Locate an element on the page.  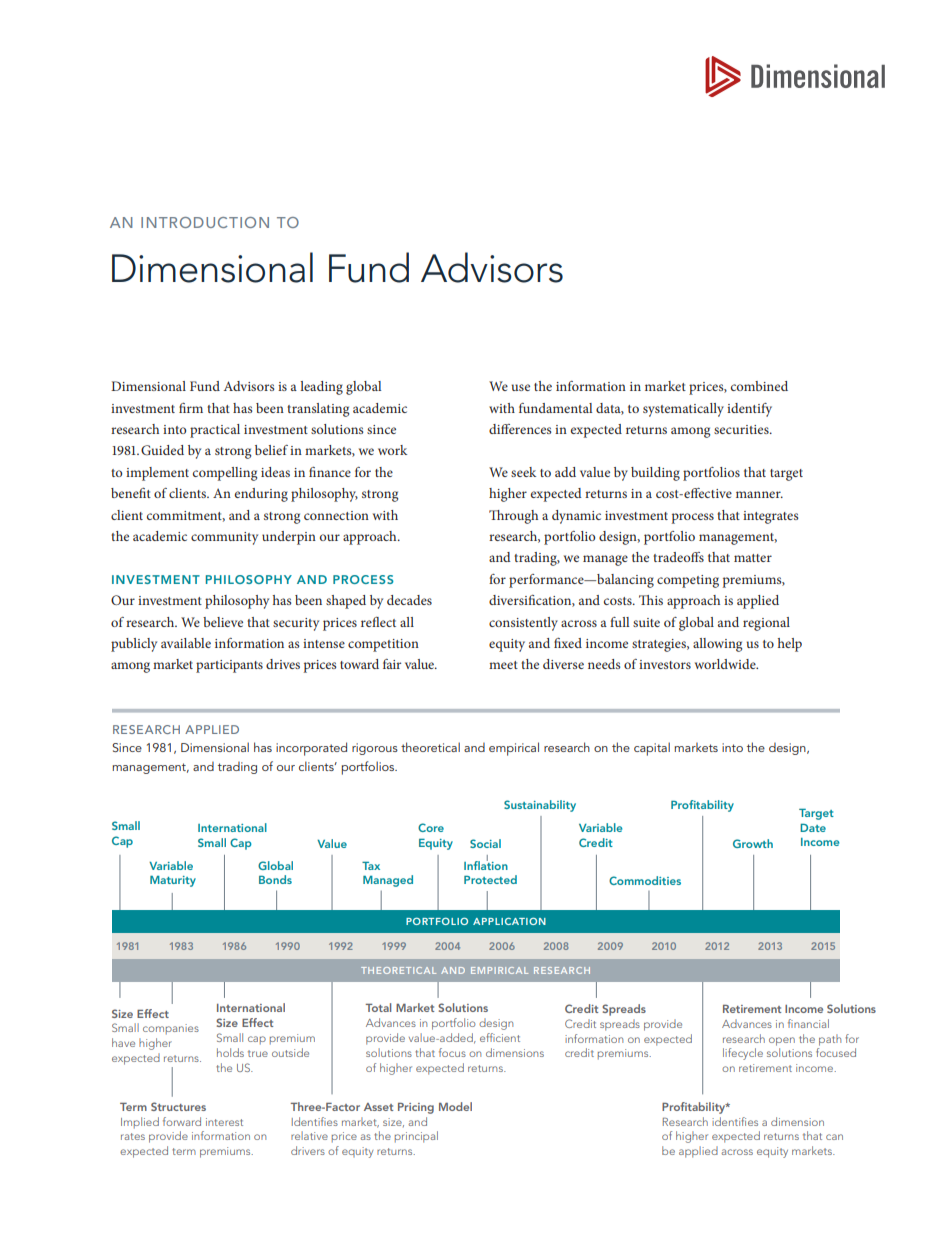
Through is located at coordinates (513, 517).
